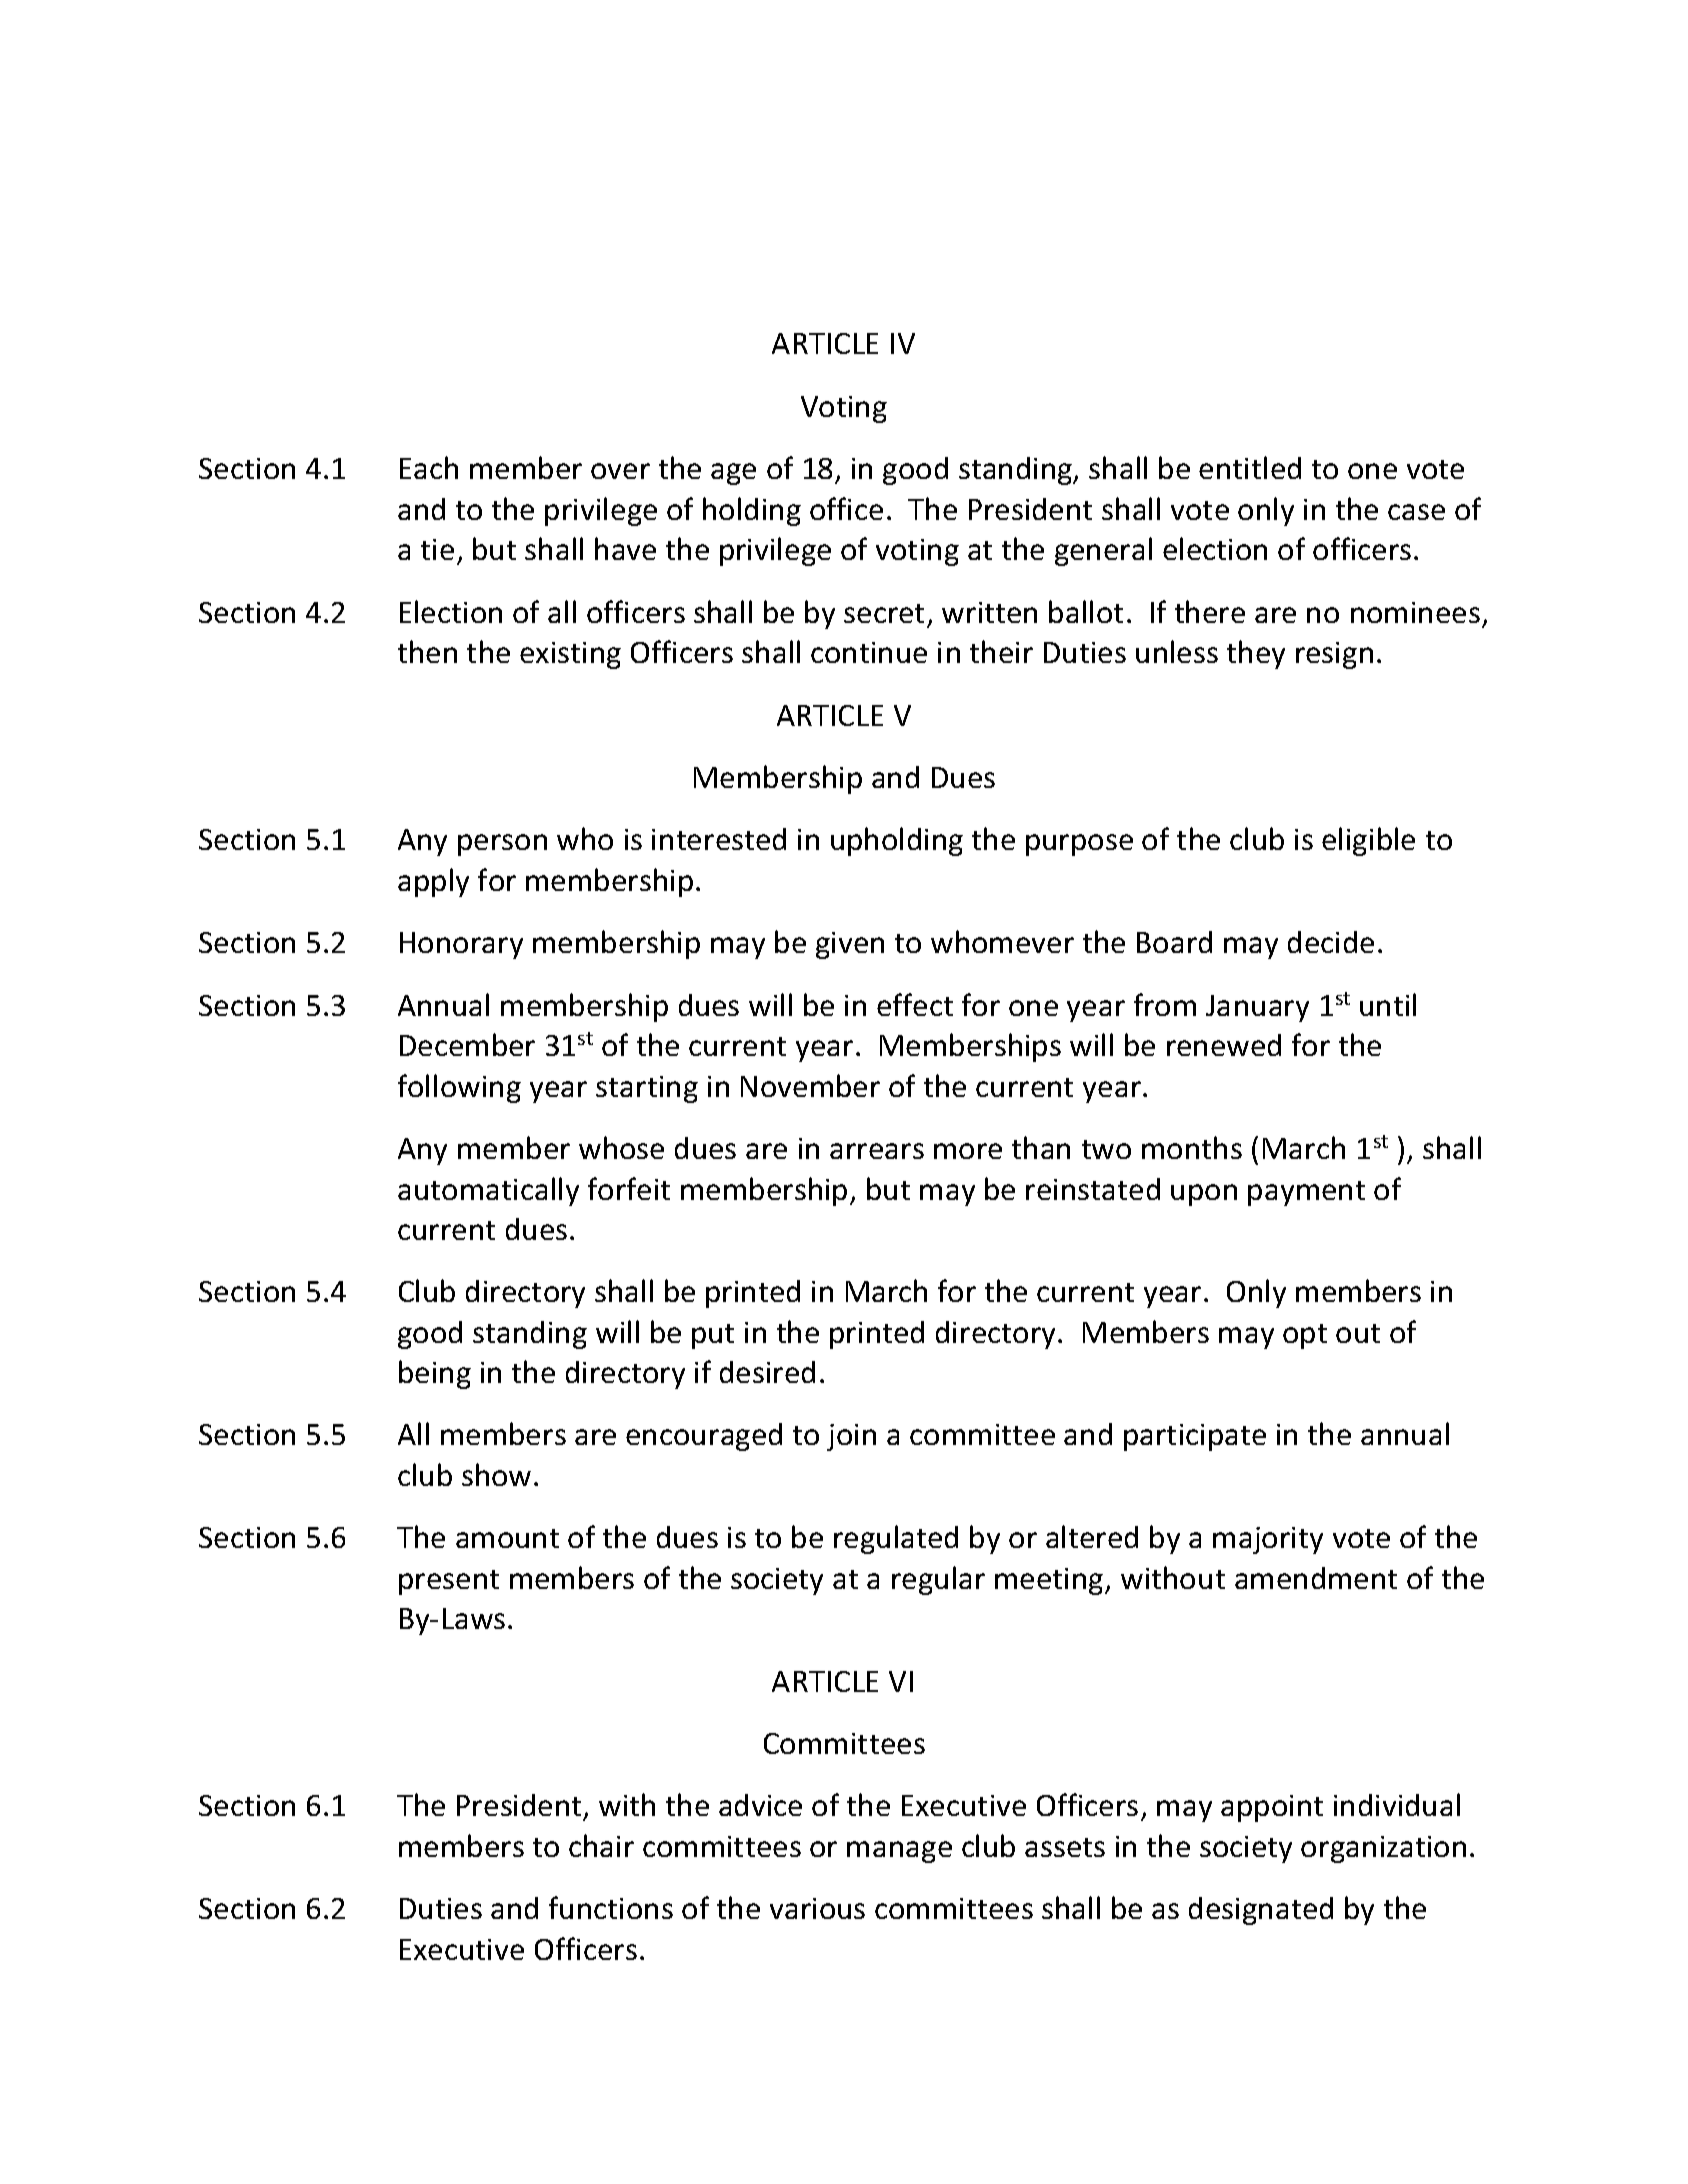 The height and width of the screenshot is (2184, 1688). What do you see at coordinates (507, 1538) in the screenshot?
I see `amount` at bounding box center [507, 1538].
